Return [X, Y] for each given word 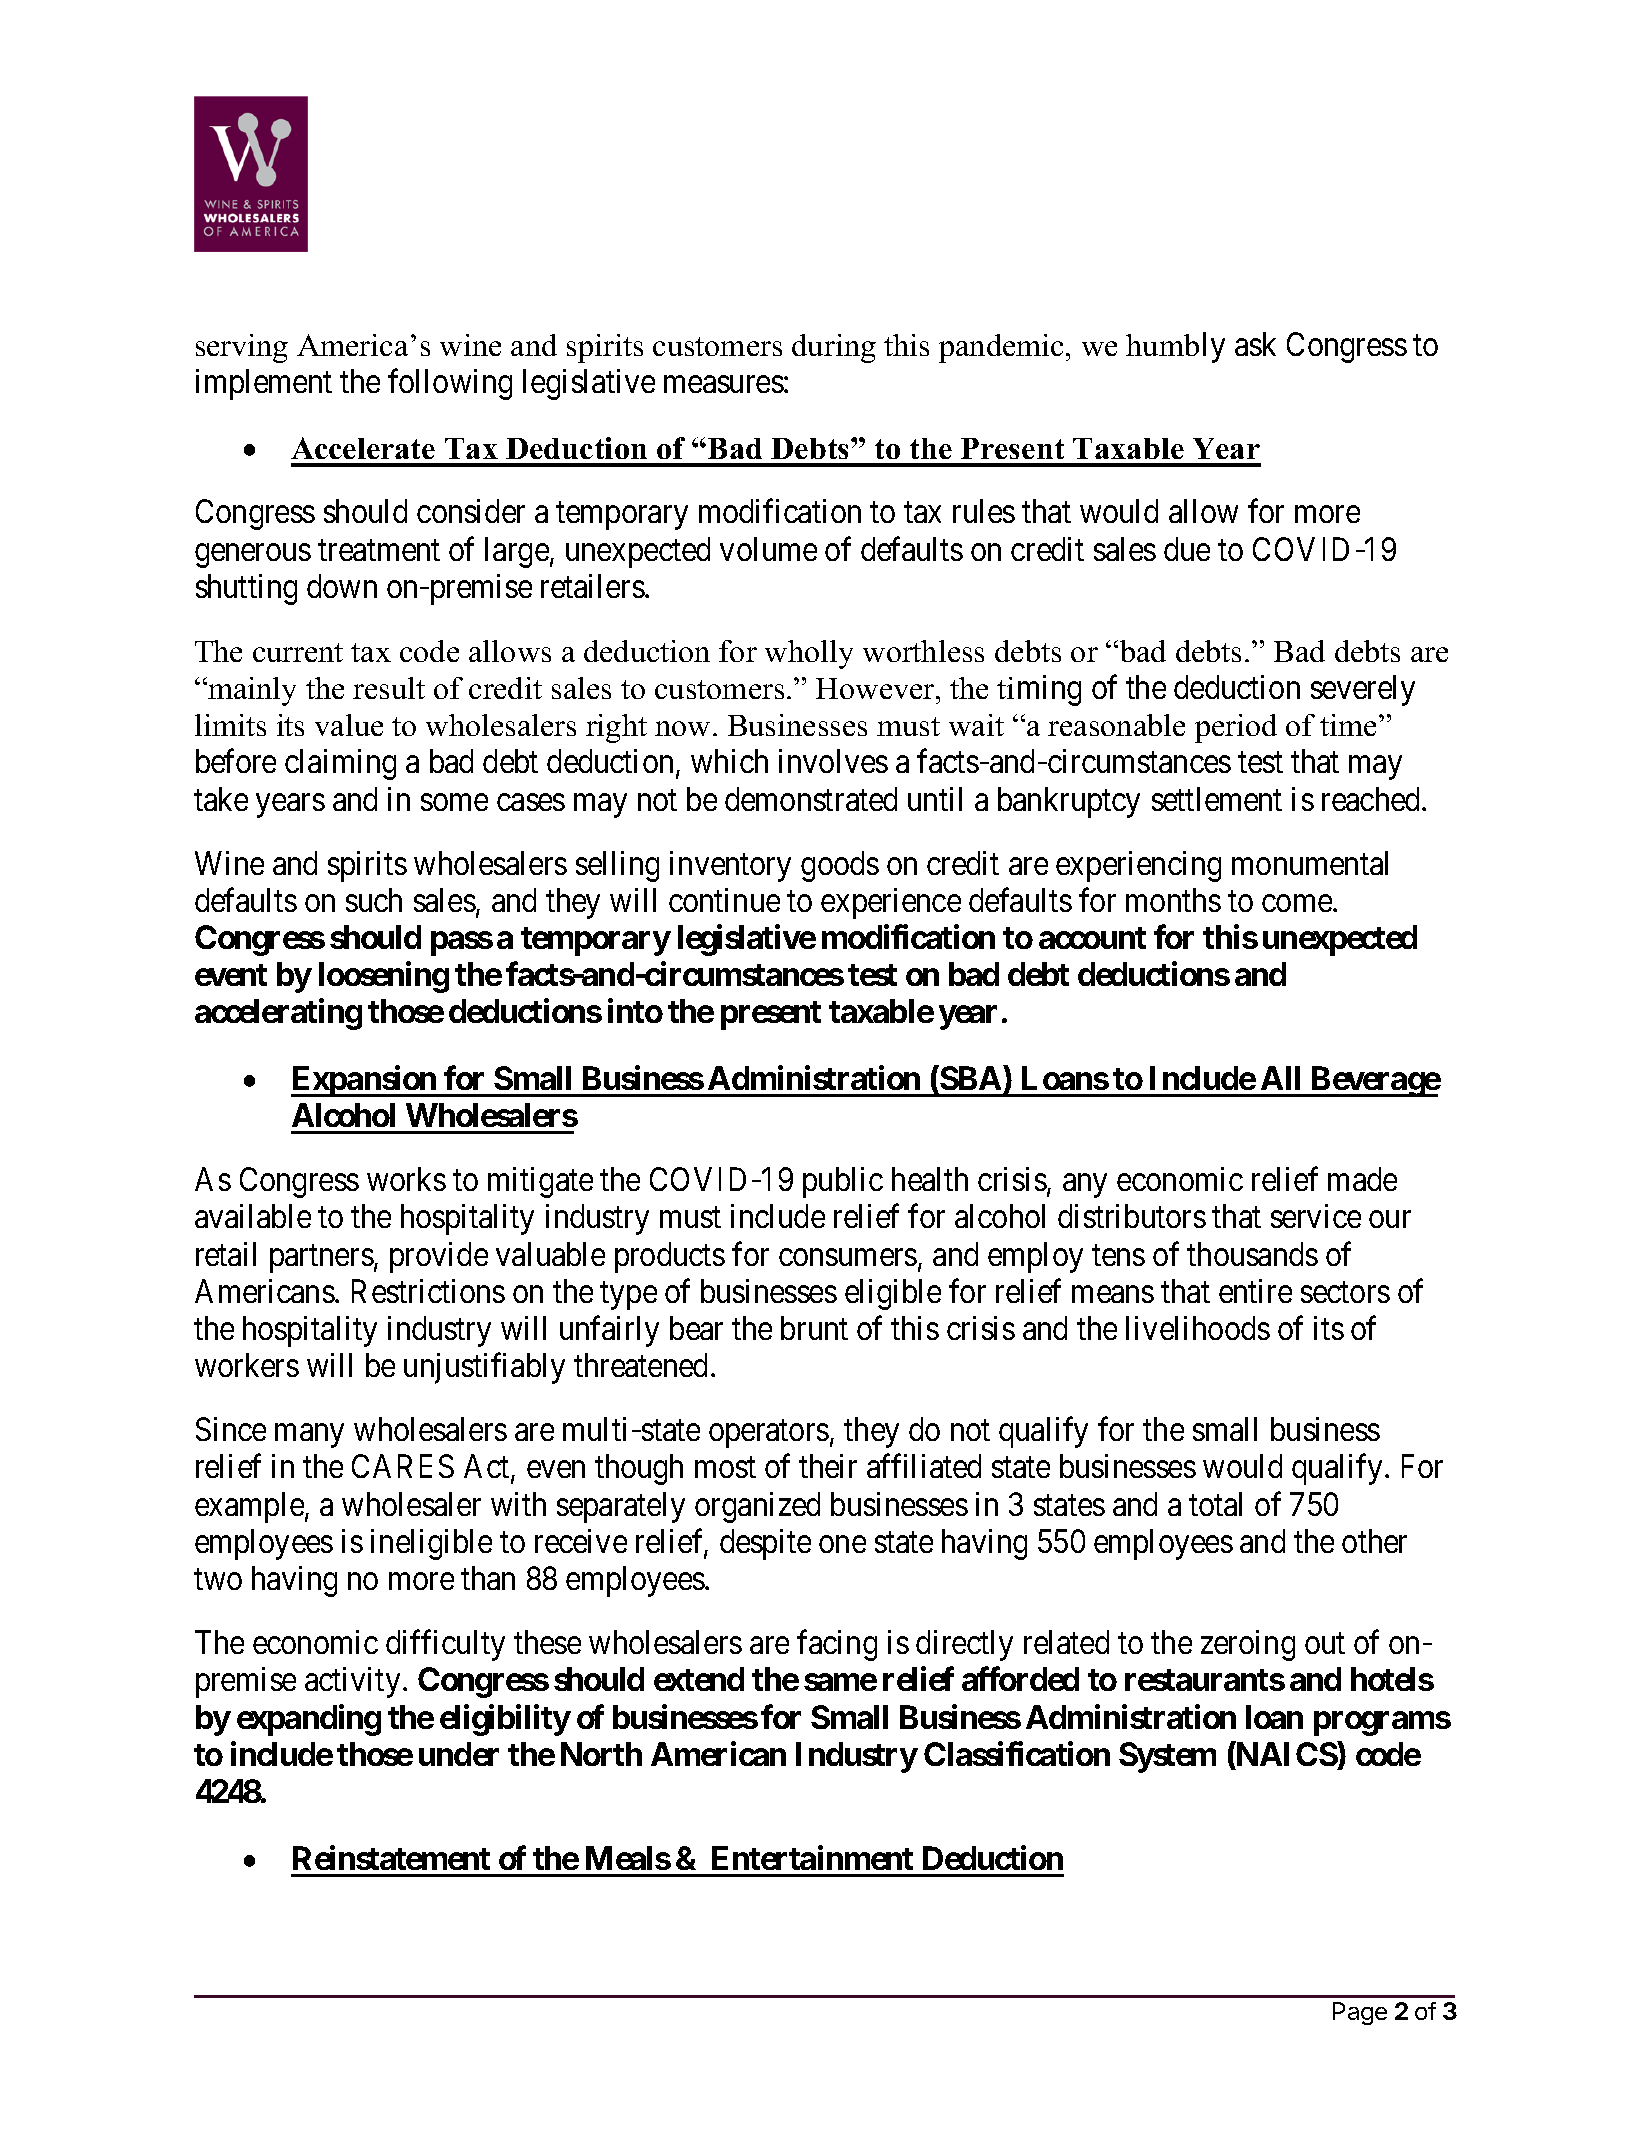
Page [1360, 2013]
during [834, 348]
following [450, 384]
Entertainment [812, 1857]
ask [1255, 344]
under [459, 1754]
